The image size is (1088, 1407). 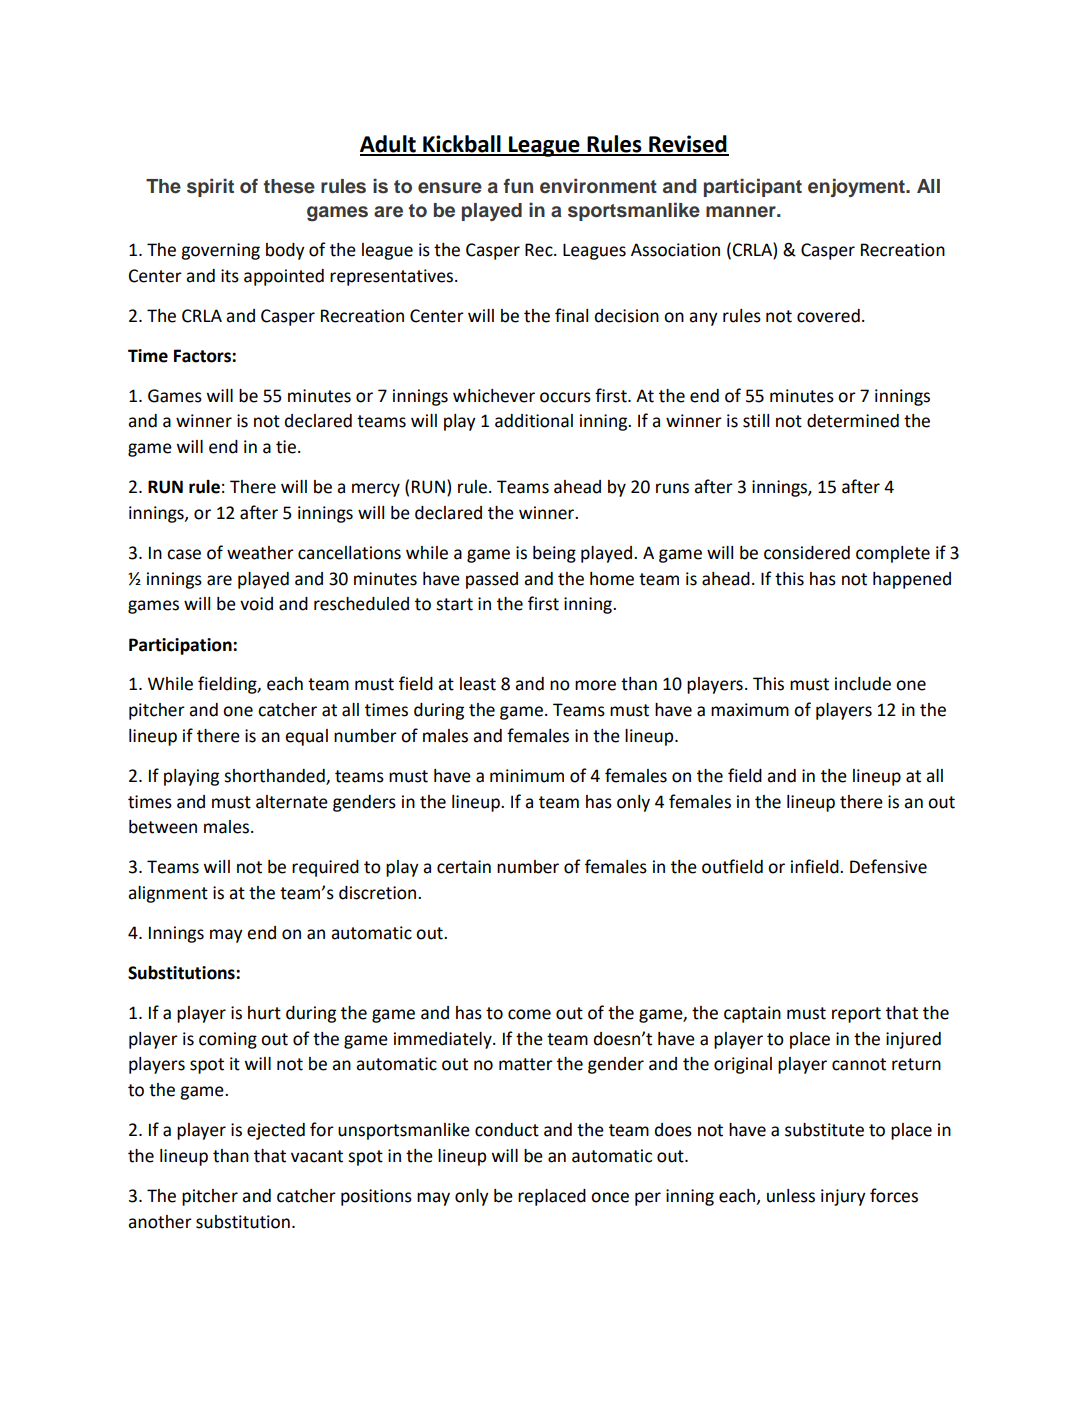 What do you see at coordinates (857, 187) in the image?
I see `enjoyment` at bounding box center [857, 187].
